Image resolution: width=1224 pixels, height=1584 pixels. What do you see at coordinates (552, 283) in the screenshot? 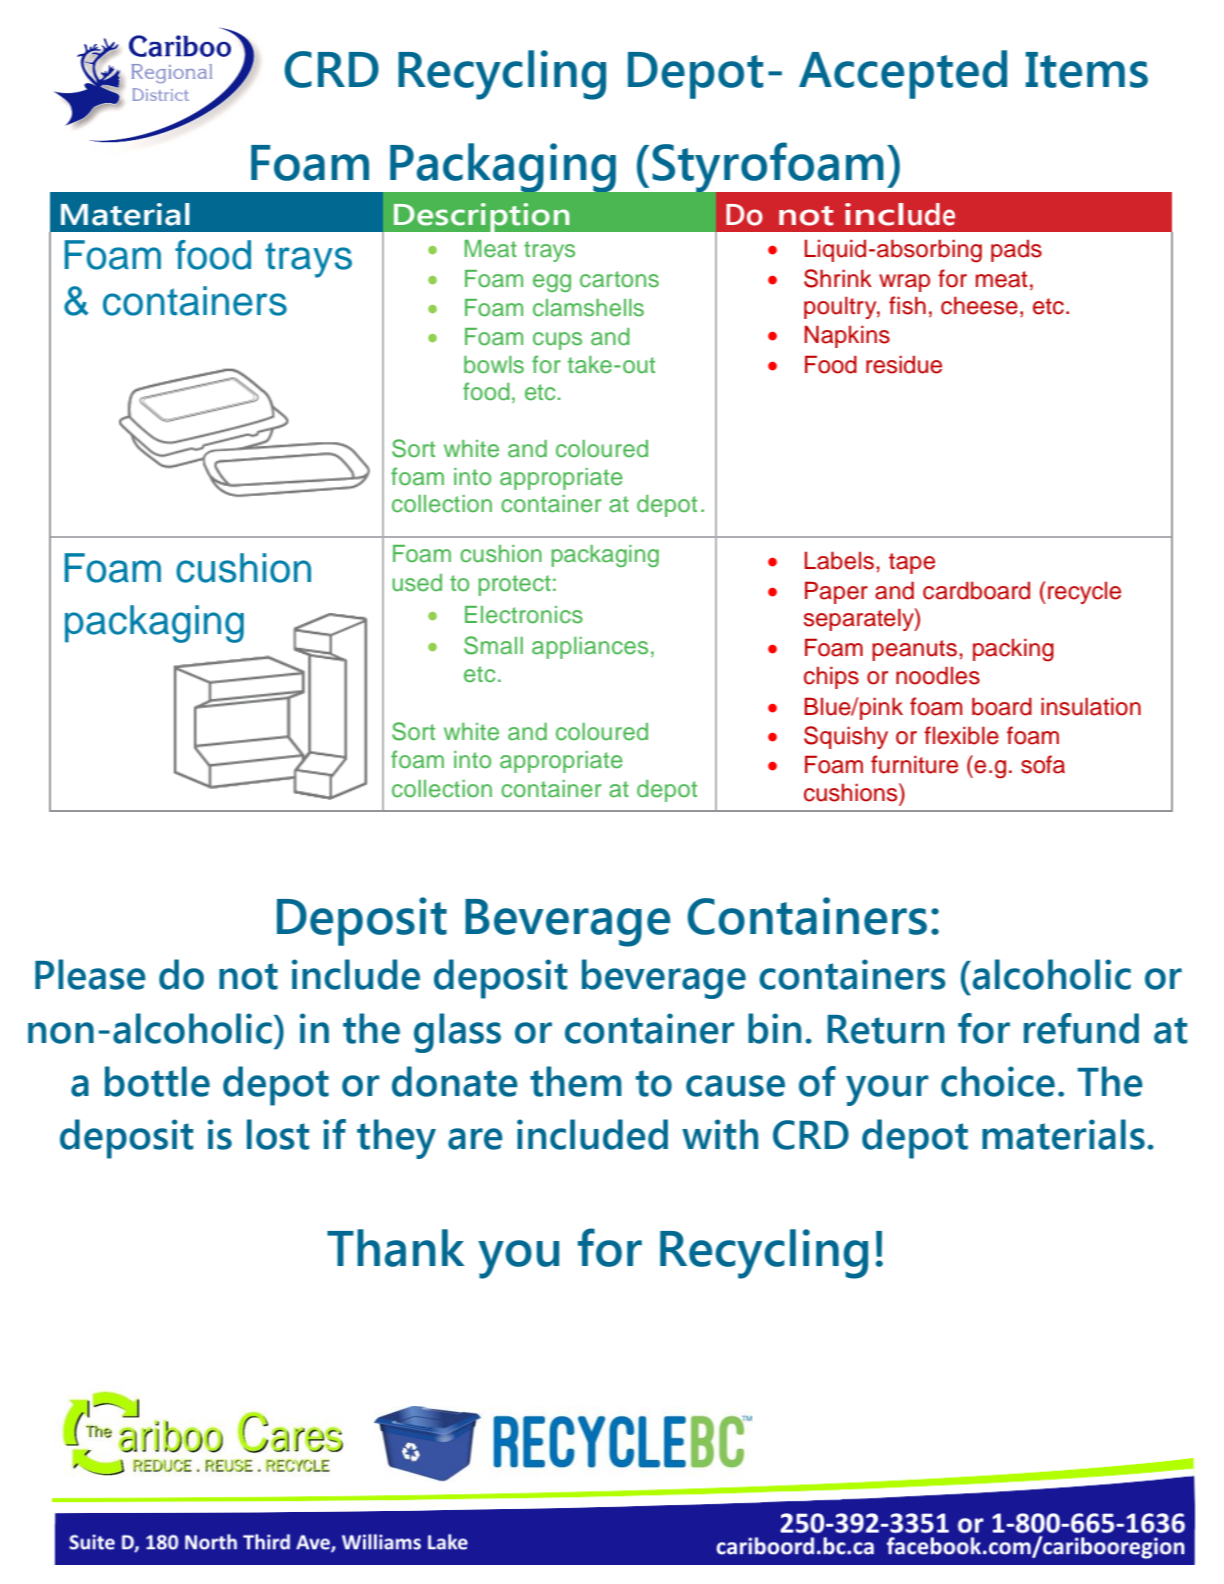
I see `egg` at bounding box center [552, 283].
